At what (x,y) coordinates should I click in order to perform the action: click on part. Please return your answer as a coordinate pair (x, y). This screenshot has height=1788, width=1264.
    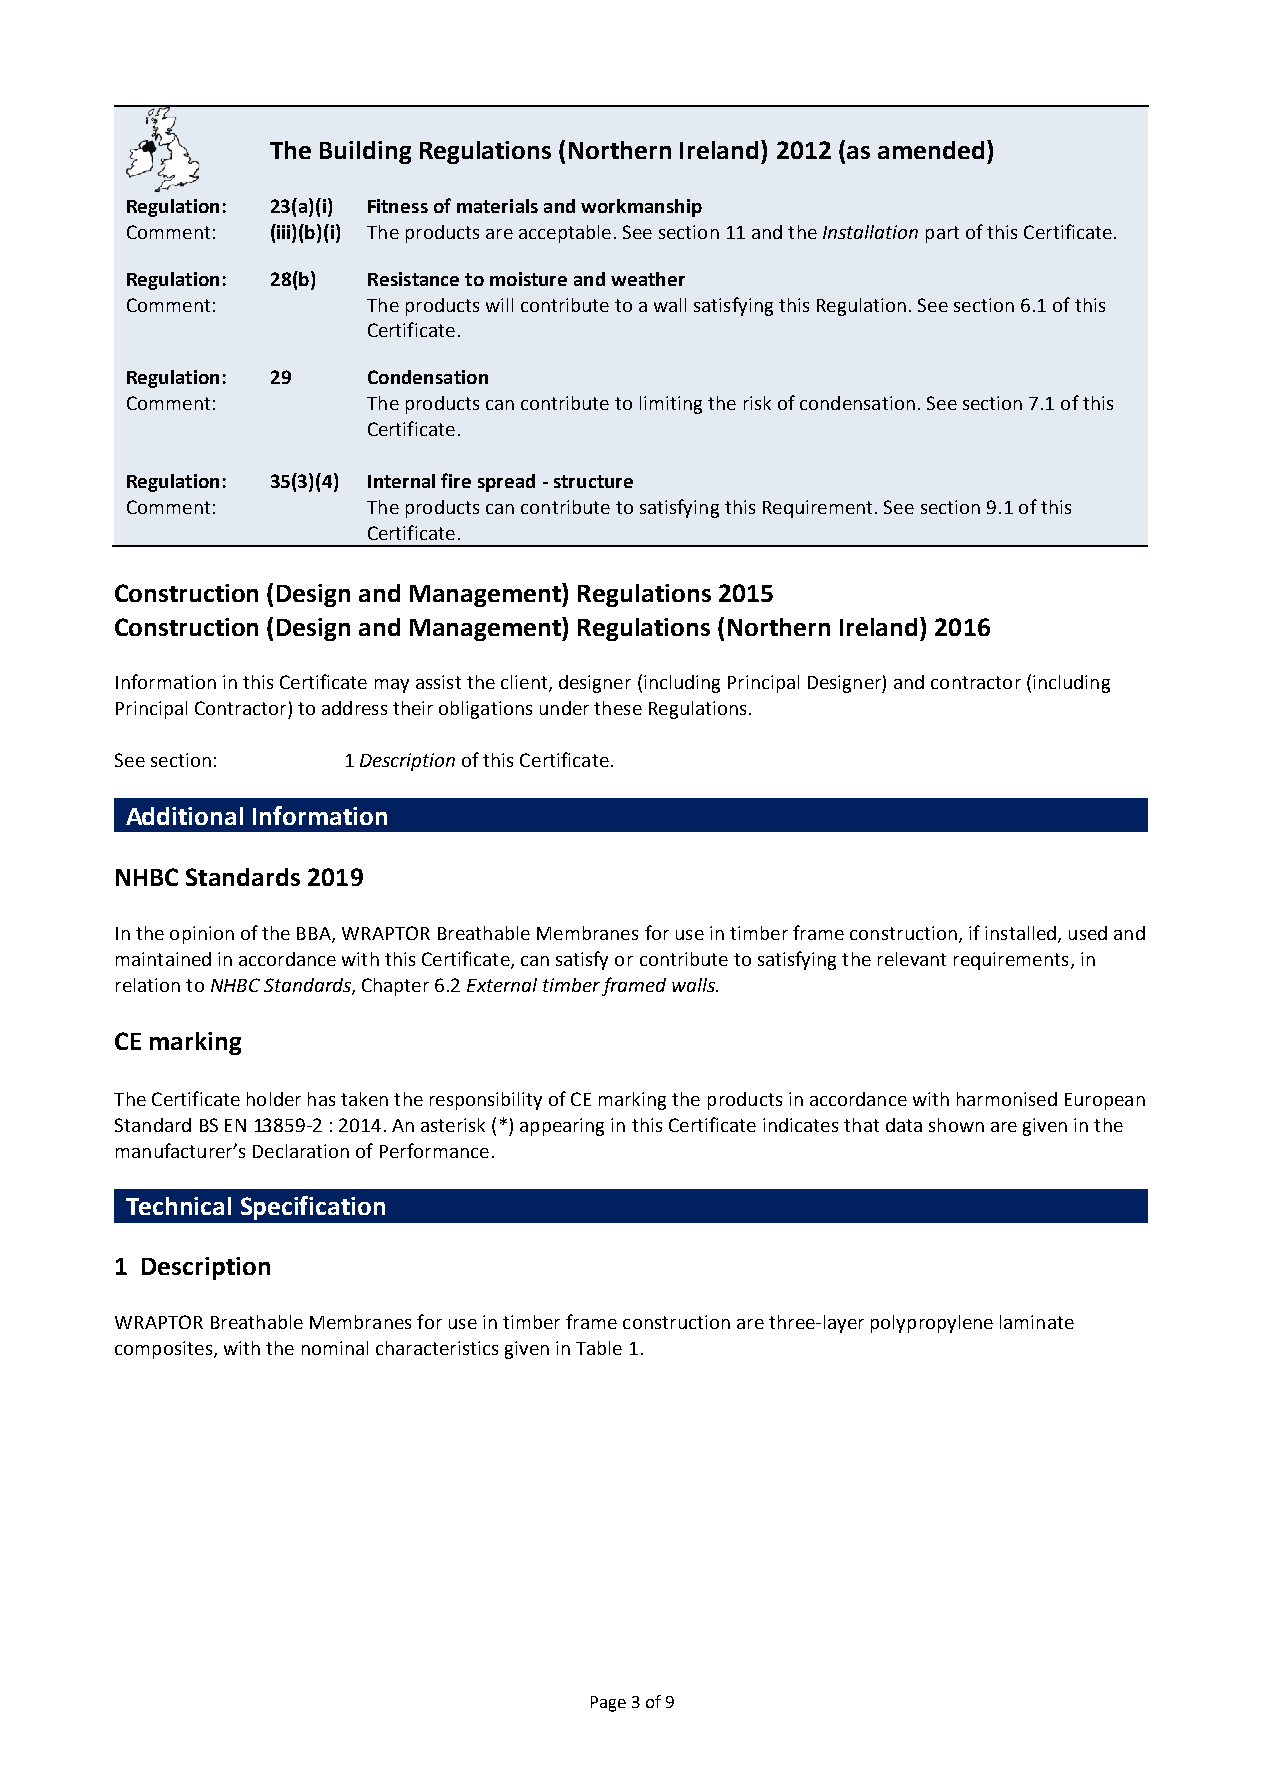
    Looking at the image, I should click on (942, 234).
